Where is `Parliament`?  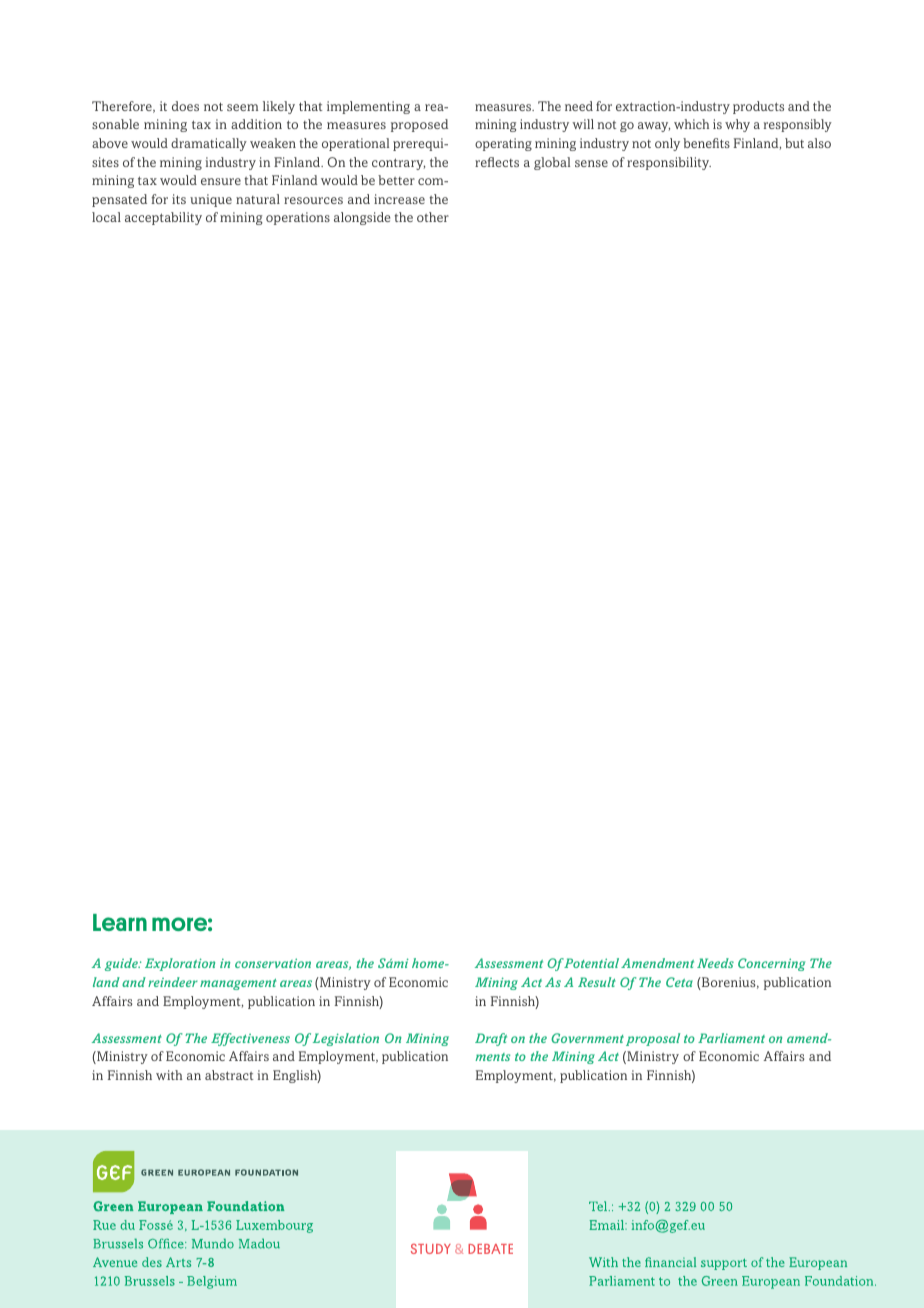 Parliament is located at coordinates (731, 1038).
